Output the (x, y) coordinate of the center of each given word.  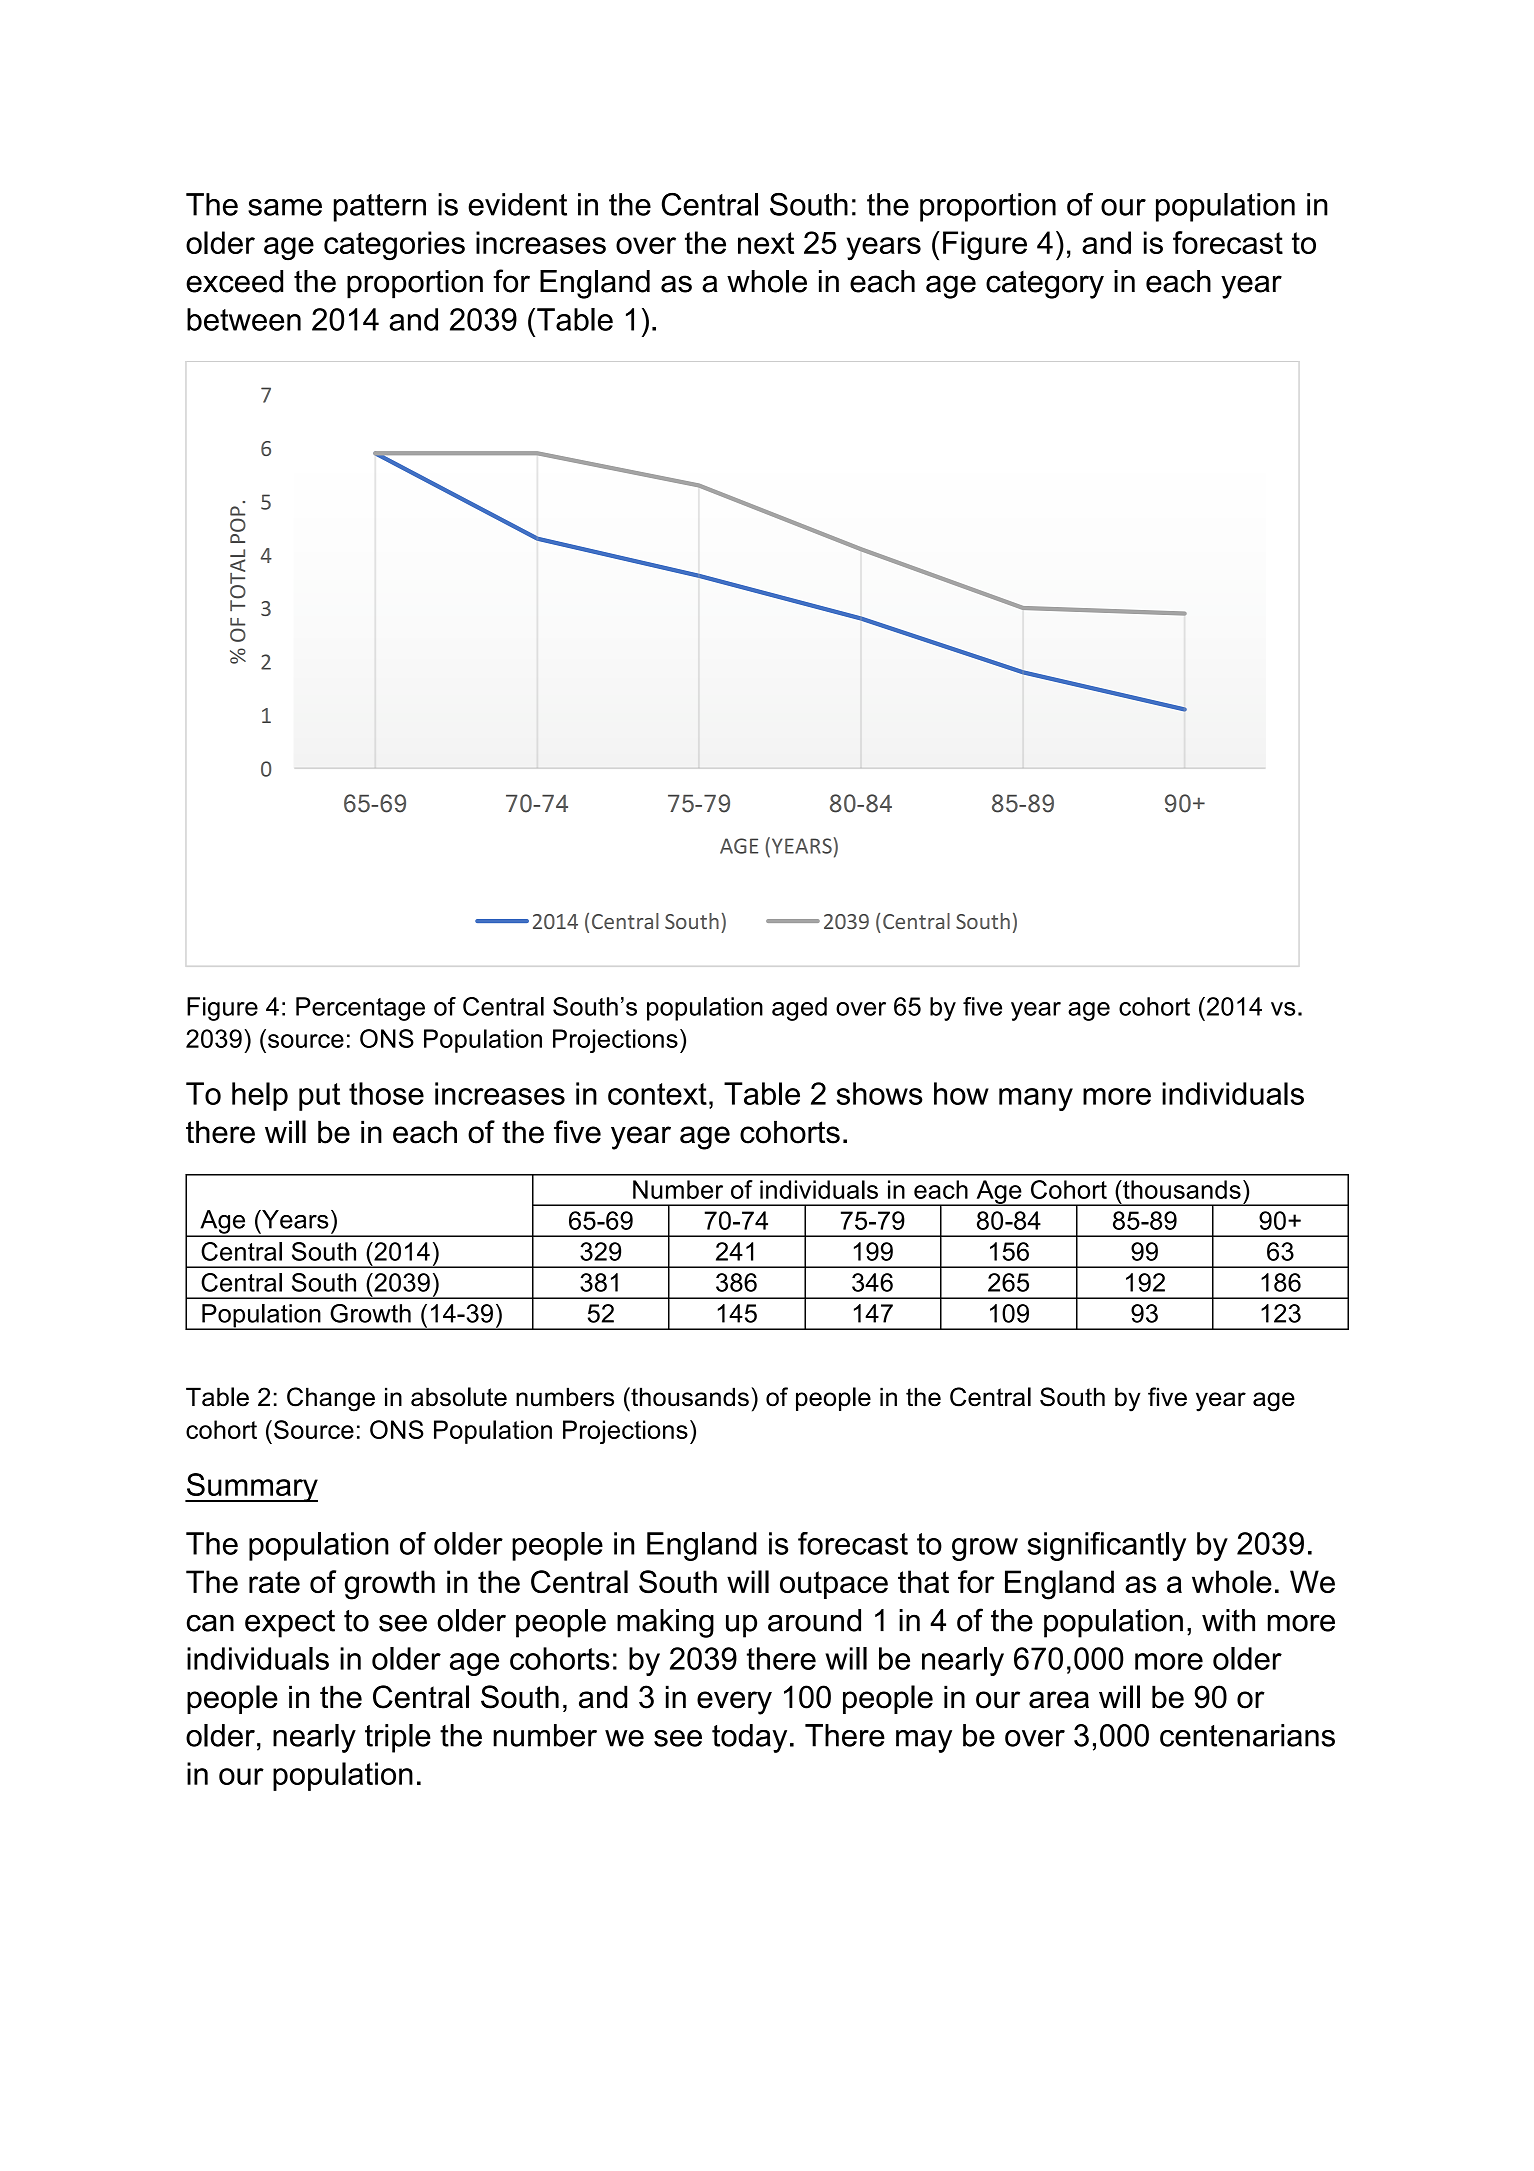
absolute (459, 1397)
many (1036, 1099)
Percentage (360, 1009)
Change (331, 1399)
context (657, 1094)
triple (398, 1738)
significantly (1107, 1546)
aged (799, 1009)
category (1045, 285)
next (766, 243)
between (244, 319)
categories (394, 246)
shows (880, 1093)
